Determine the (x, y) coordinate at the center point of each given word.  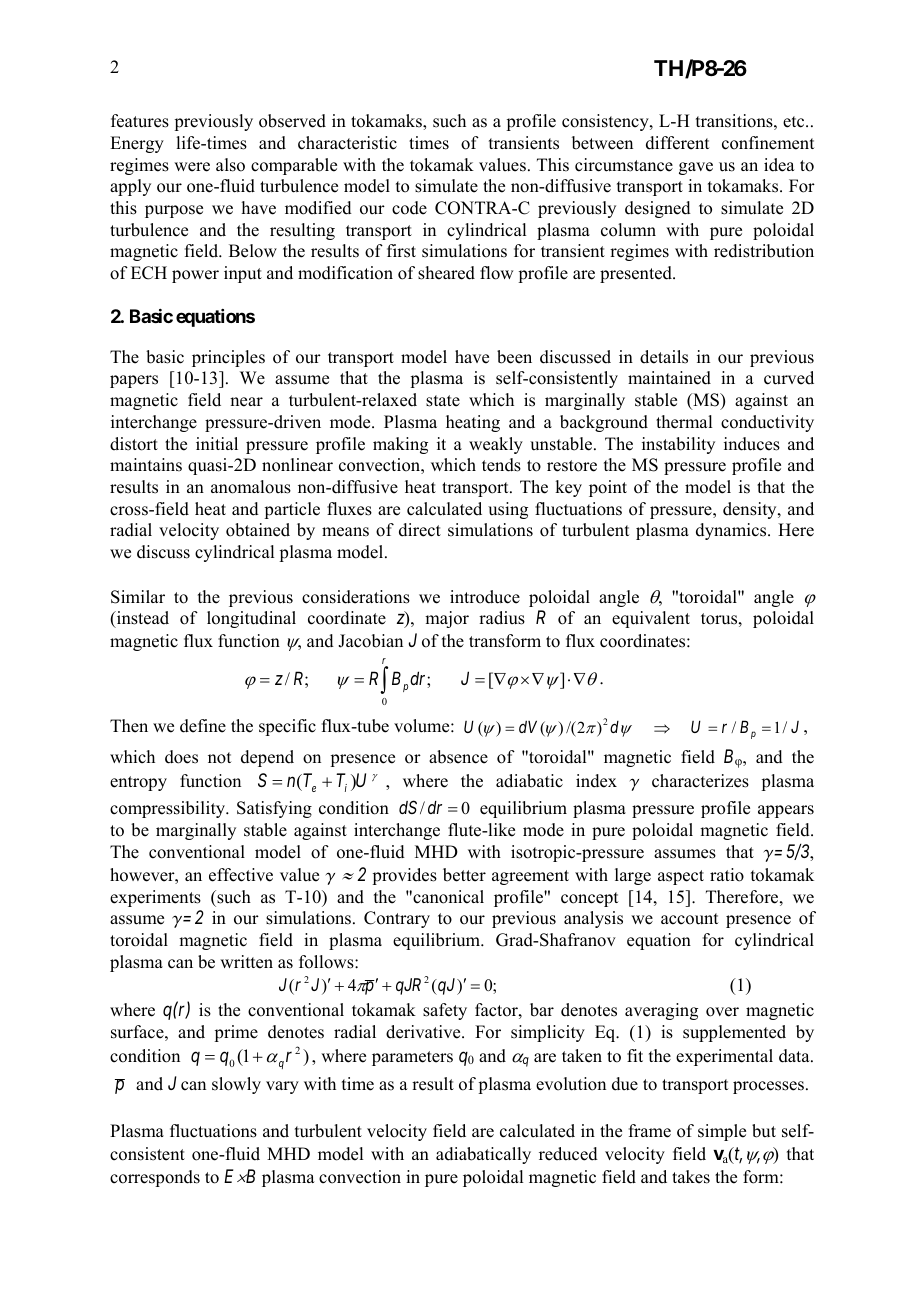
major (447, 619)
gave (696, 168)
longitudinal (251, 619)
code (409, 208)
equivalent (651, 619)
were (192, 167)
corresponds (155, 1178)
